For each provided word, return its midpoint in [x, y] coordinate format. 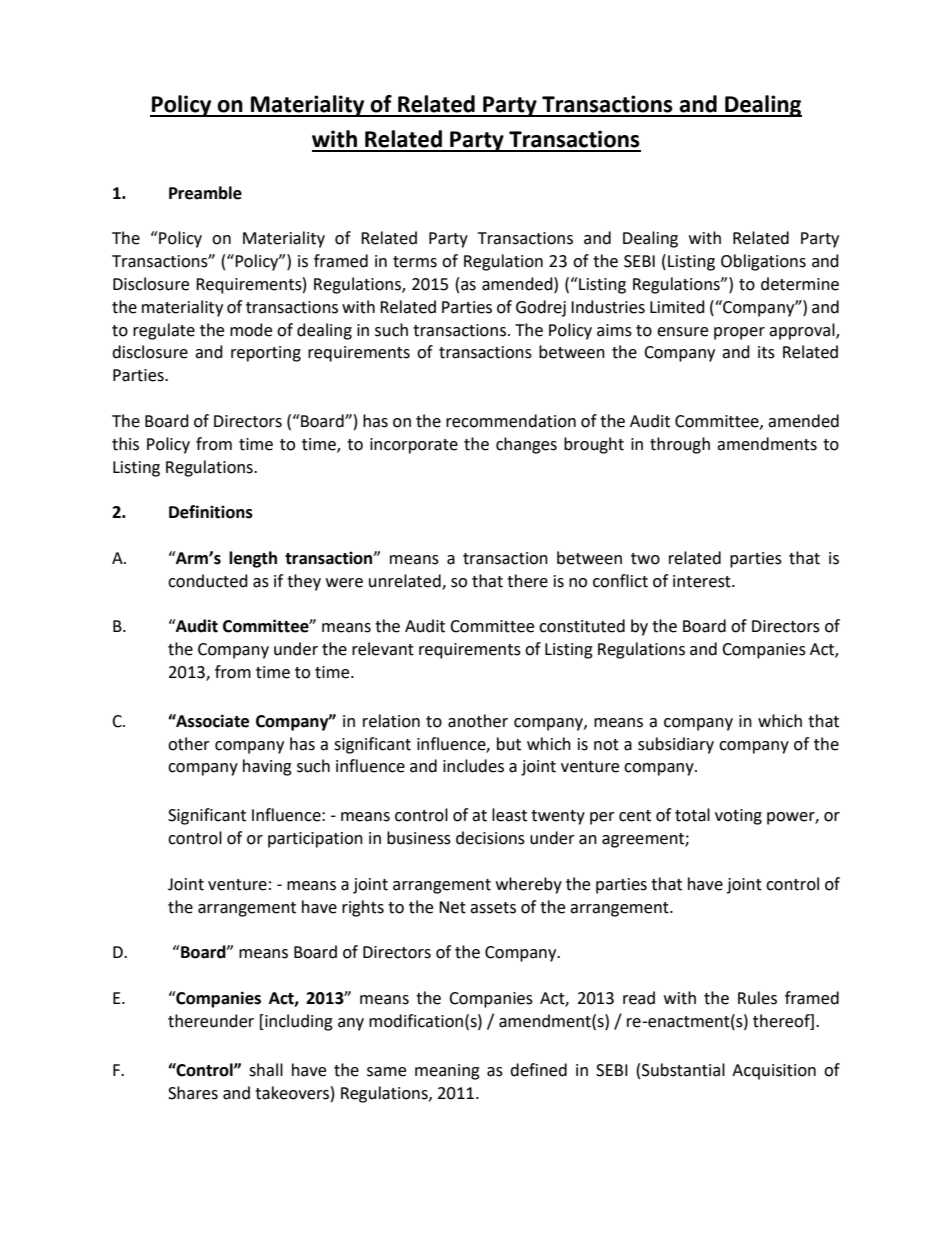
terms [415, 262]
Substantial [683, 1070]
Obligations [763, 262]
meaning [447, 1072]
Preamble [205, 193]
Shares [193, 1093]
